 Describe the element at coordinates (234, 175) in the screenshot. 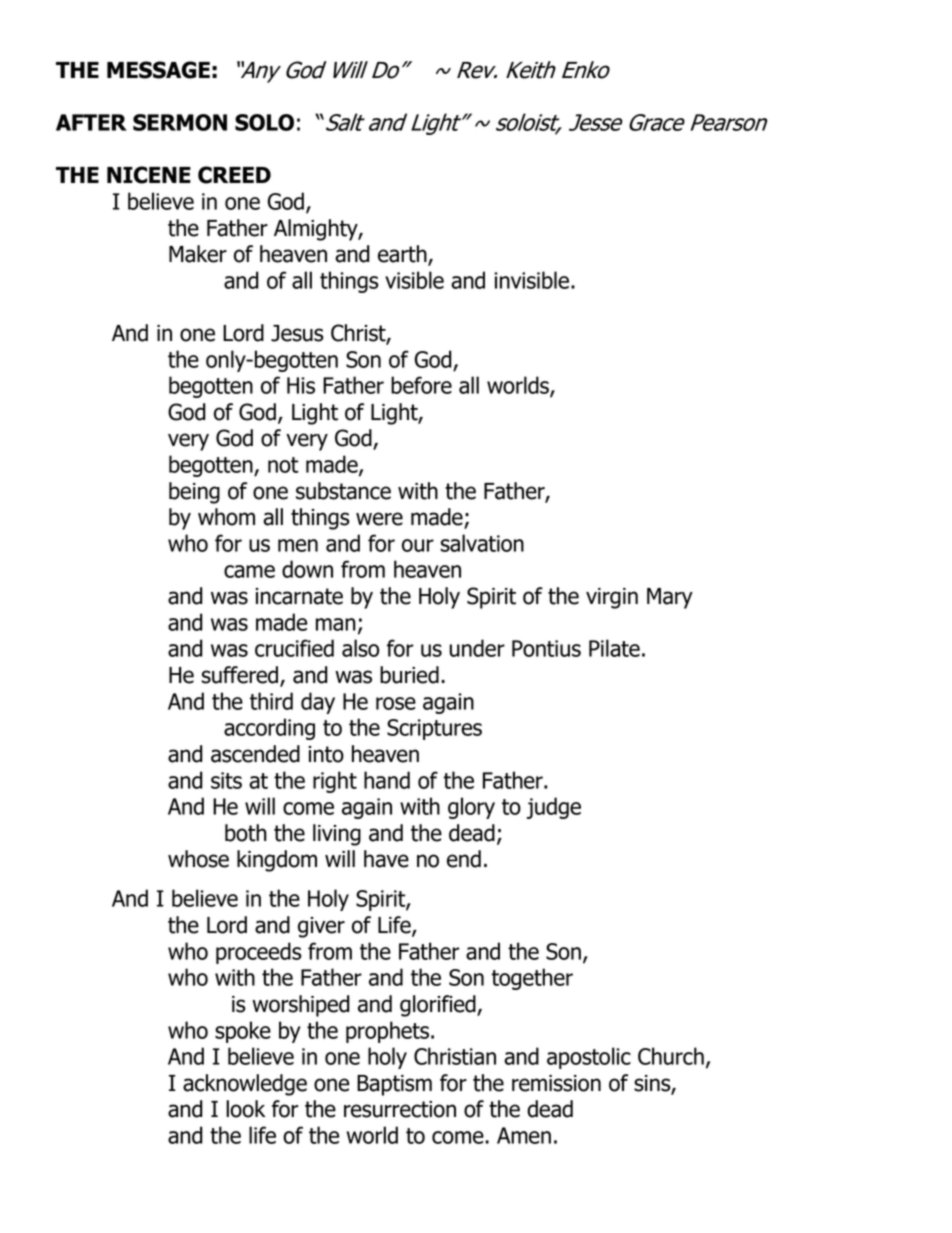

I see `CREED` at that location.
